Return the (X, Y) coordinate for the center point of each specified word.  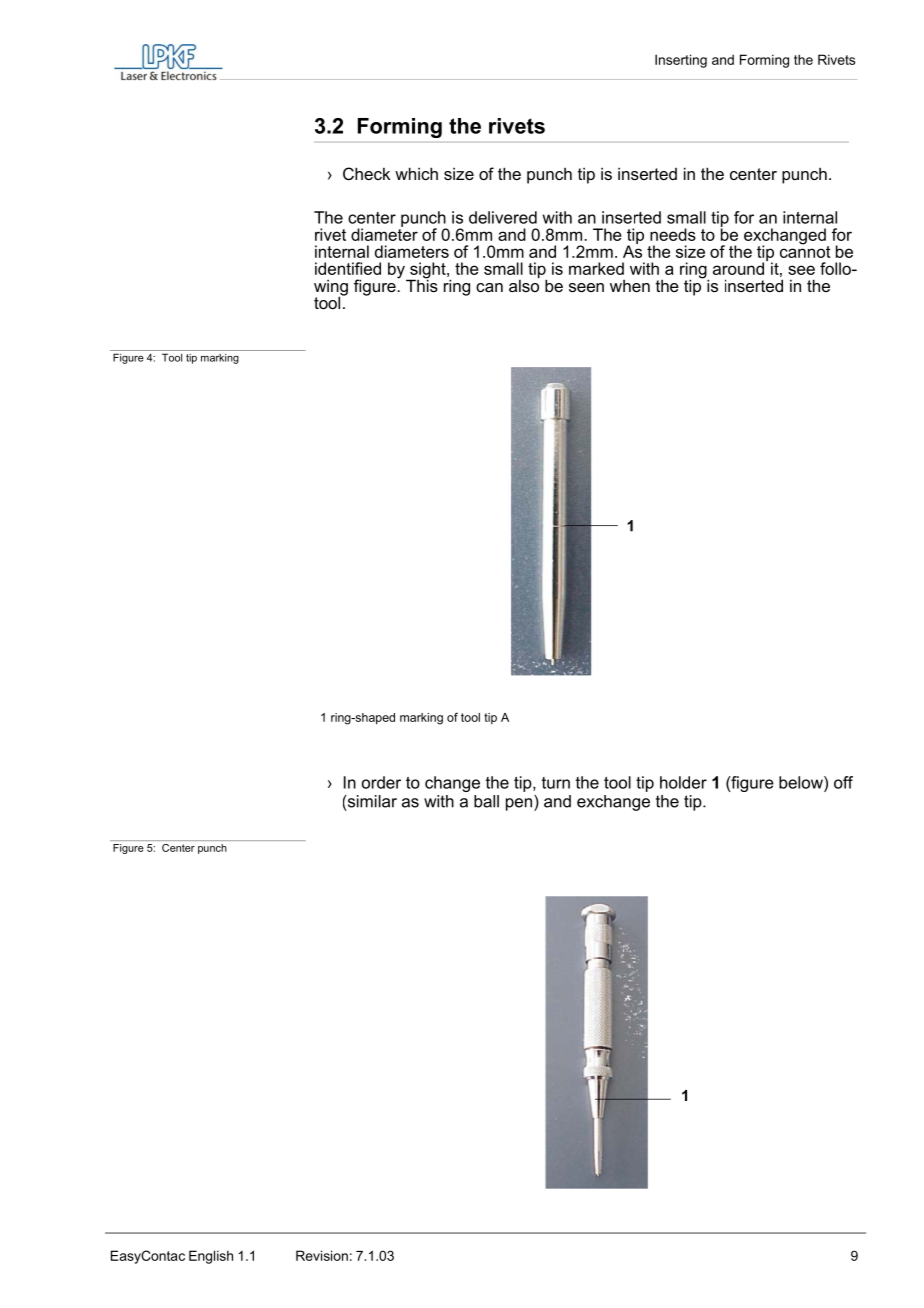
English (211, 1257)
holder (683, 782)
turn (556, 783)
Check (366, 173)
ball (486, 801)
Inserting (681, 61)
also (524, 284)
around (740, 267)
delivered (503, 217)
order (381, 782)
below (802, 782)
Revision (322, 1255)
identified (348, 268)
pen (519, 804)
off (843, 782)
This (422, 284)
